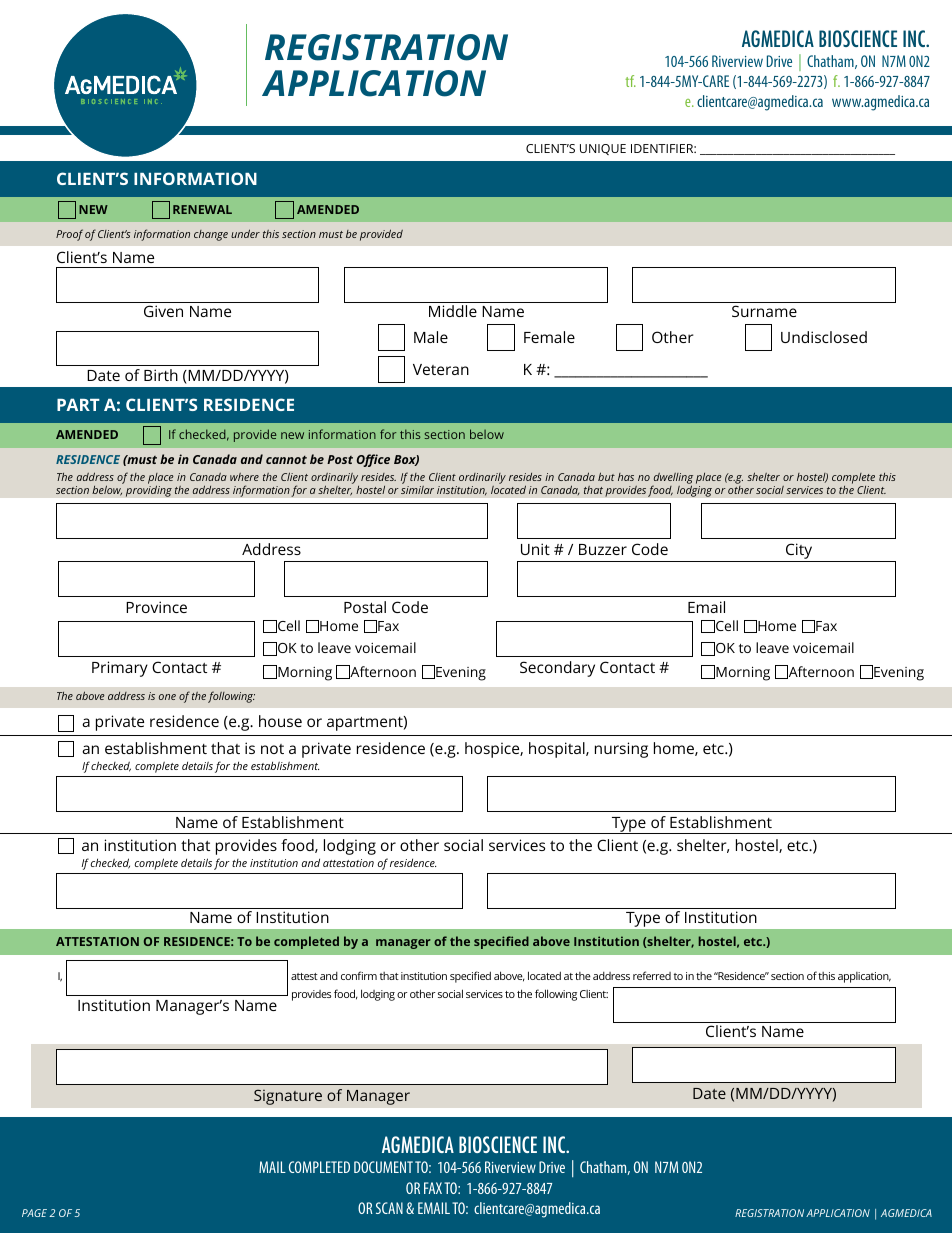  What do you see at coordinates (202, 209) in the image?
I see `RENEWAL` at bounding box center [202, 209].
